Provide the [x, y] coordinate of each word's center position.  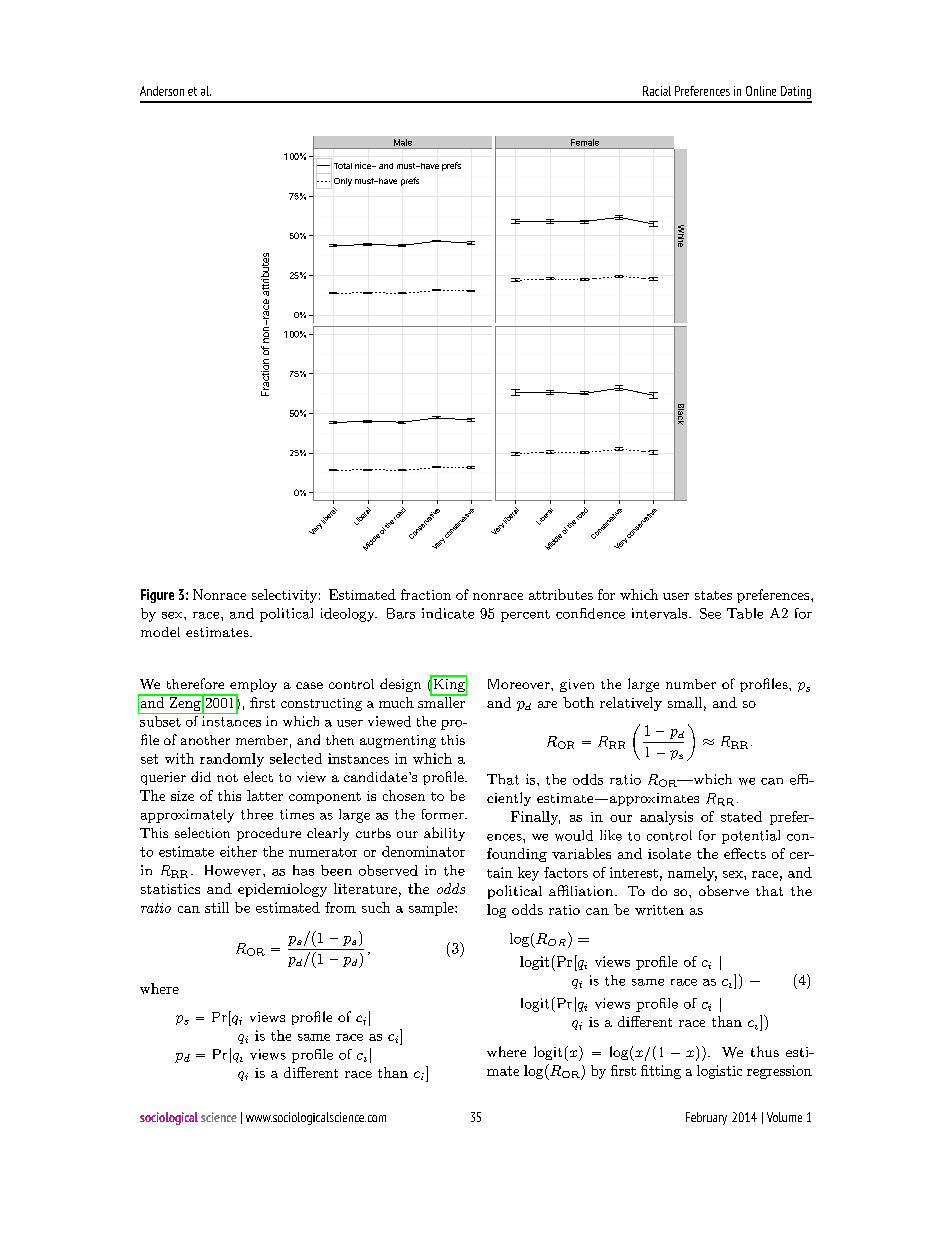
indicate [448, 613]
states [713, 595]
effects [745, 853]
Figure [157, 596]
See [710, 613]
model [160, 632]
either [238, 851]
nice [364, 165]
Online [761, 91]
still [217, 907]
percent [525, 616]
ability [444, 834]
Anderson [162, 91]
